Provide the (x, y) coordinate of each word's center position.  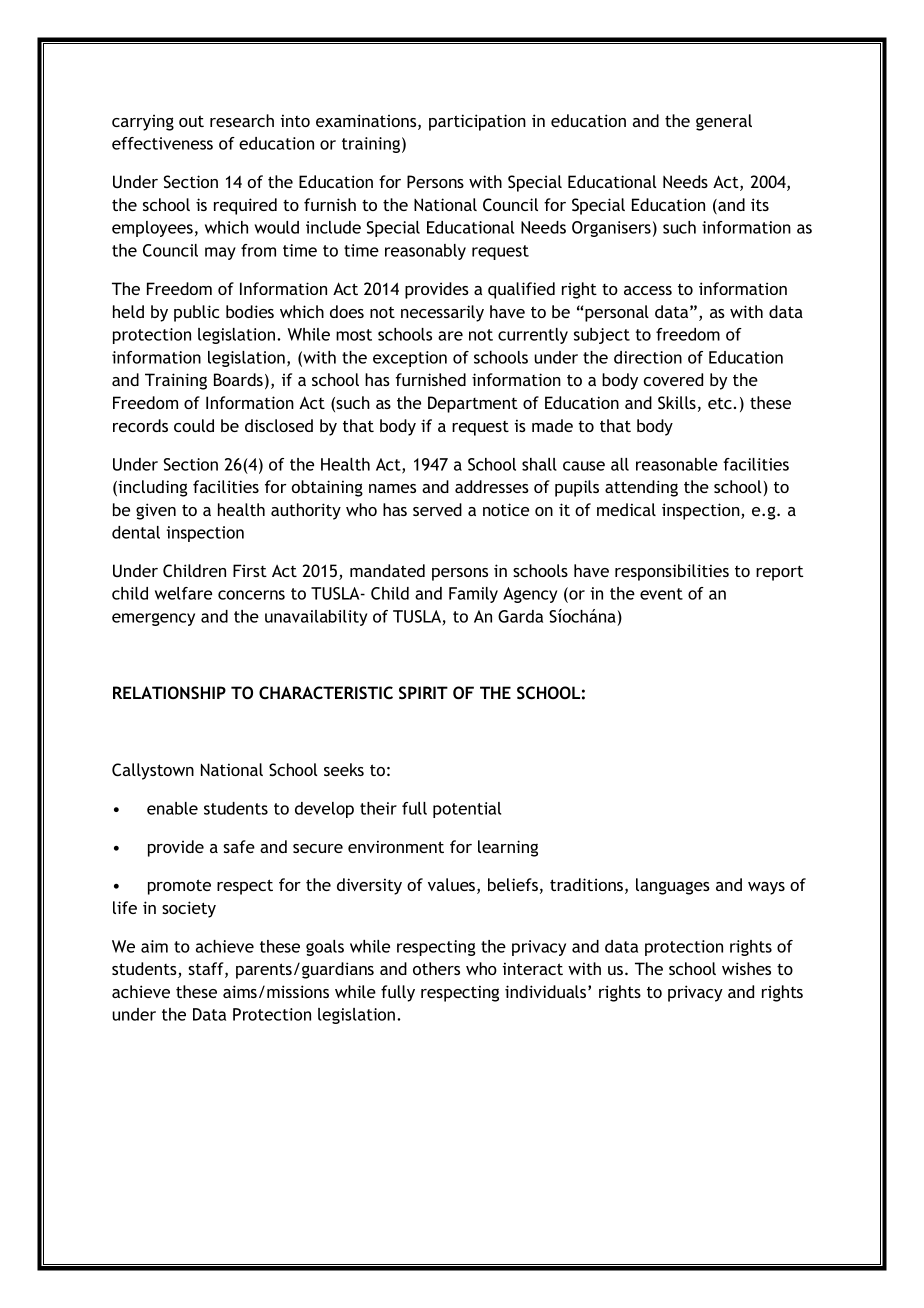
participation (477, 122)
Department (473, 404)
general (724, 122)
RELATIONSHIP (169, 693)
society (189, 909)
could (194, 425)
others (436, 968)
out (191, 121)
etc (720, 403)
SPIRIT (423, 692)
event (661, 594)
